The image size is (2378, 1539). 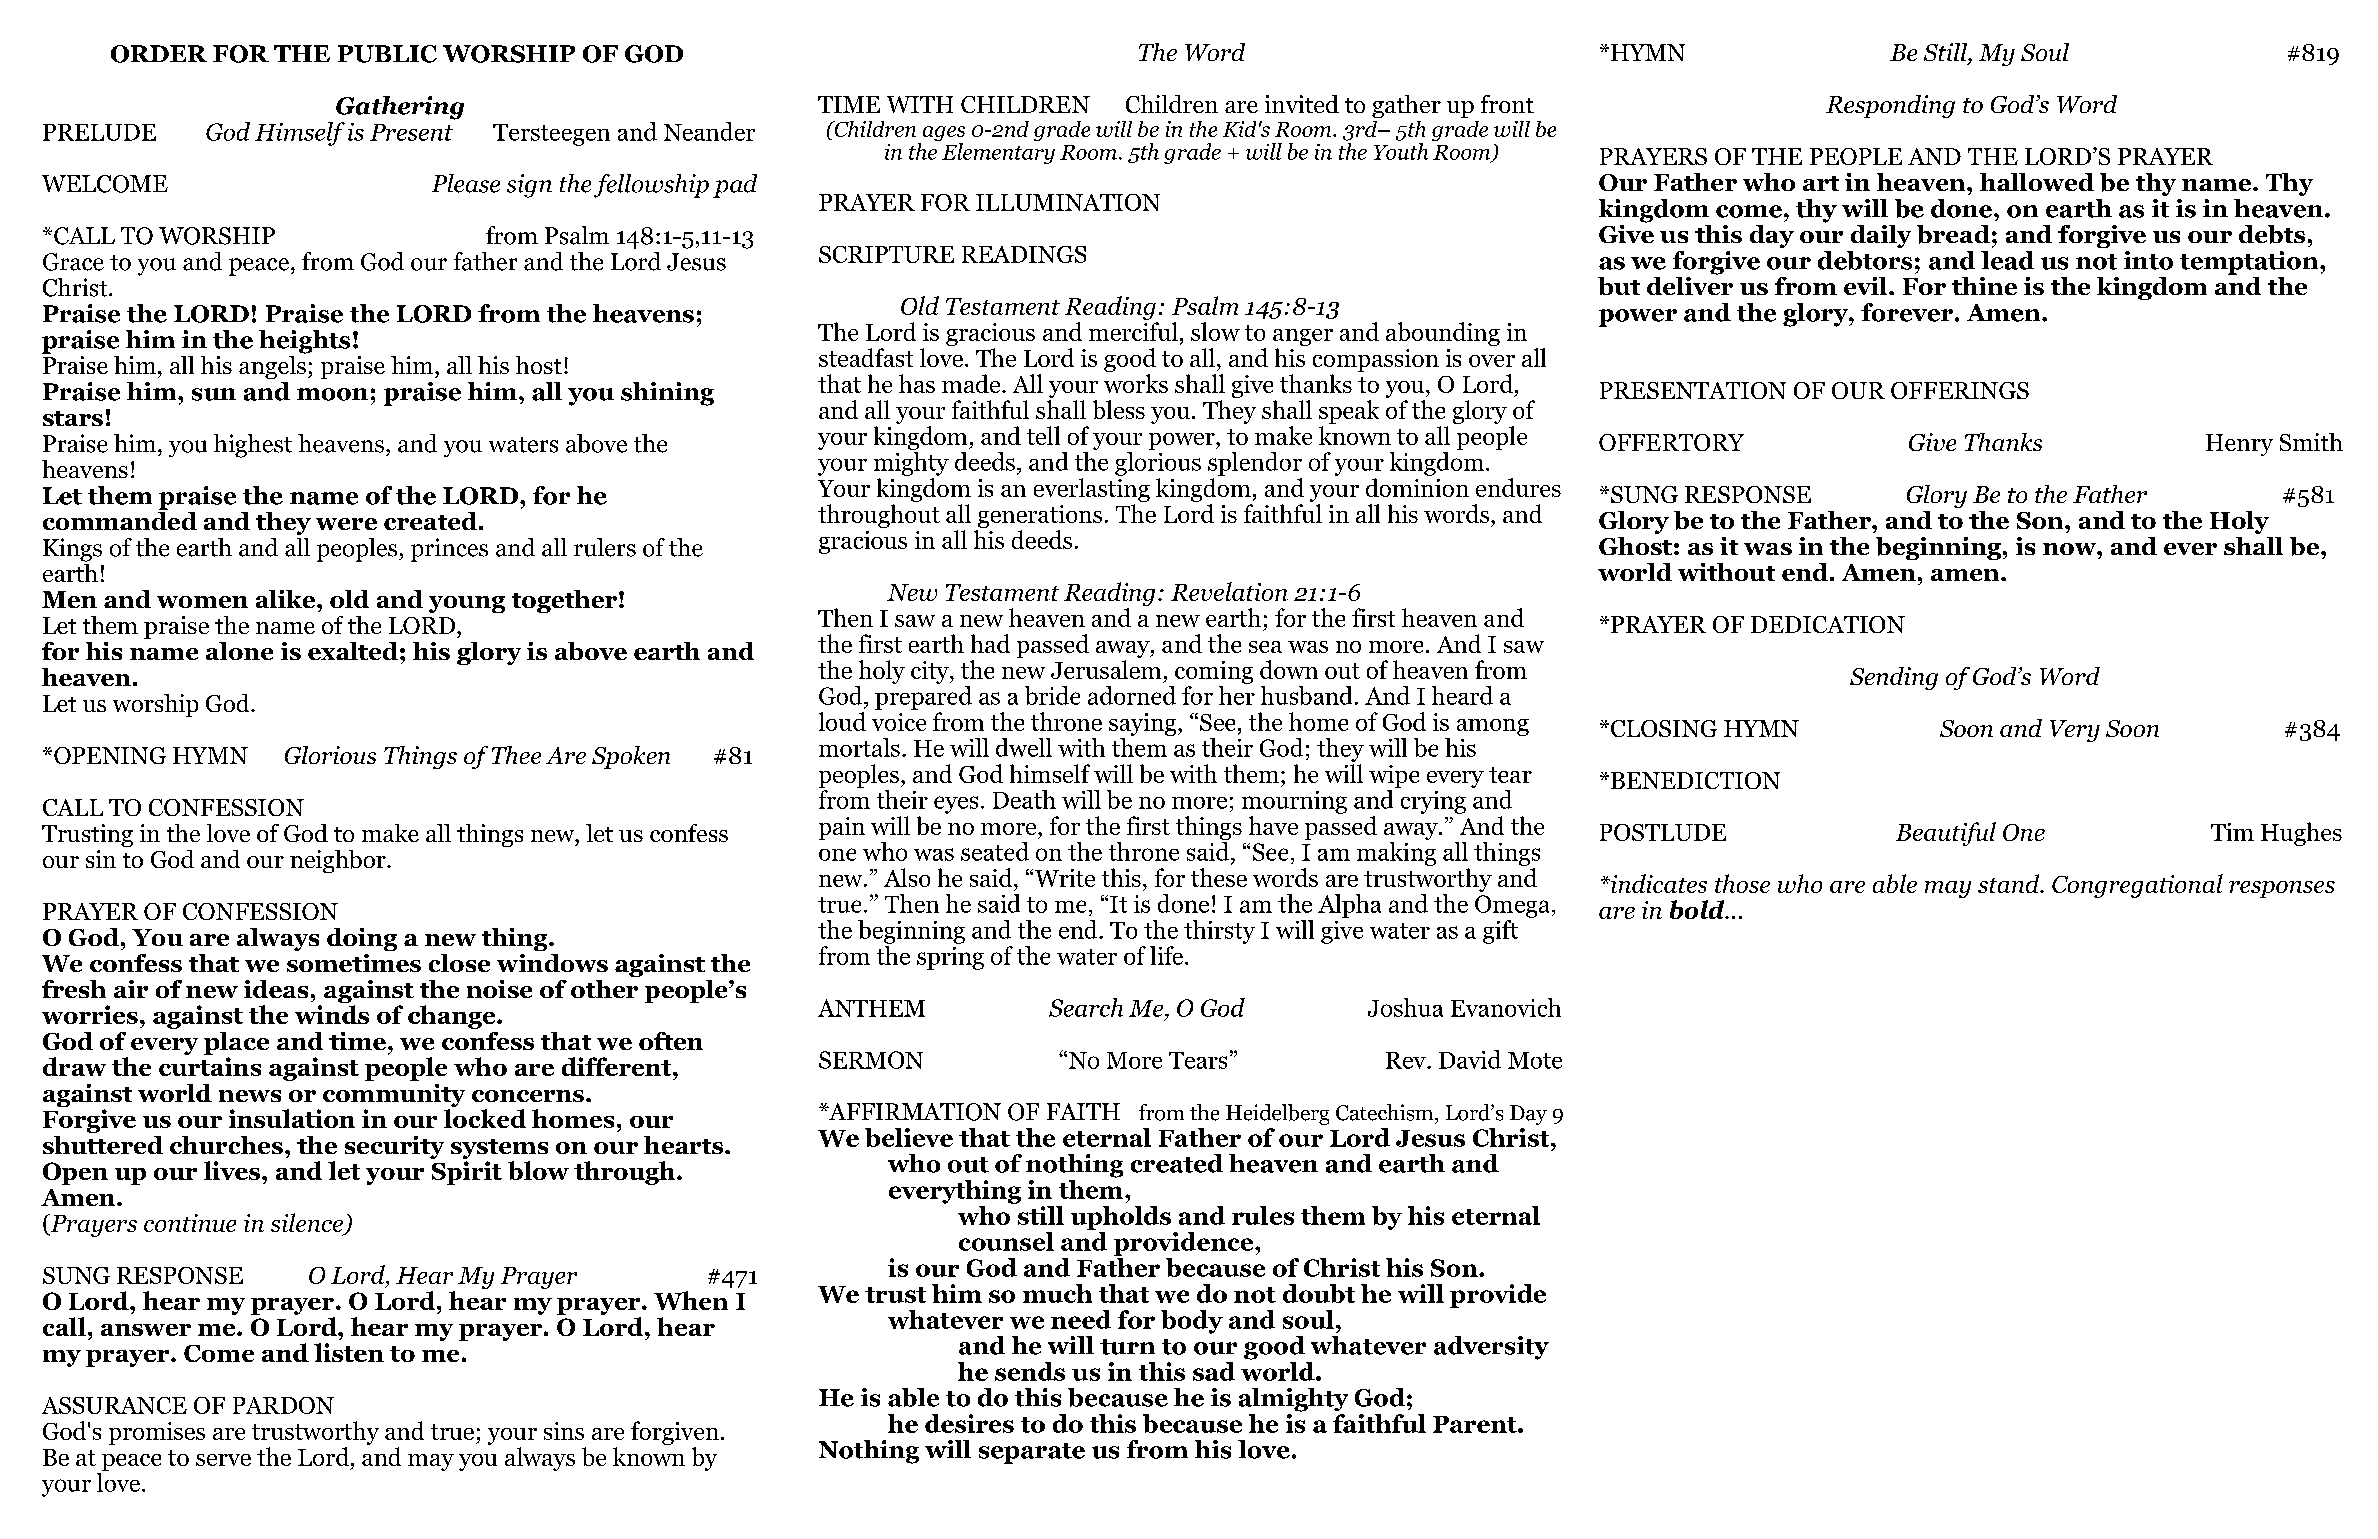 I want to click on PUBLIC, so click(x=387, y=54).
